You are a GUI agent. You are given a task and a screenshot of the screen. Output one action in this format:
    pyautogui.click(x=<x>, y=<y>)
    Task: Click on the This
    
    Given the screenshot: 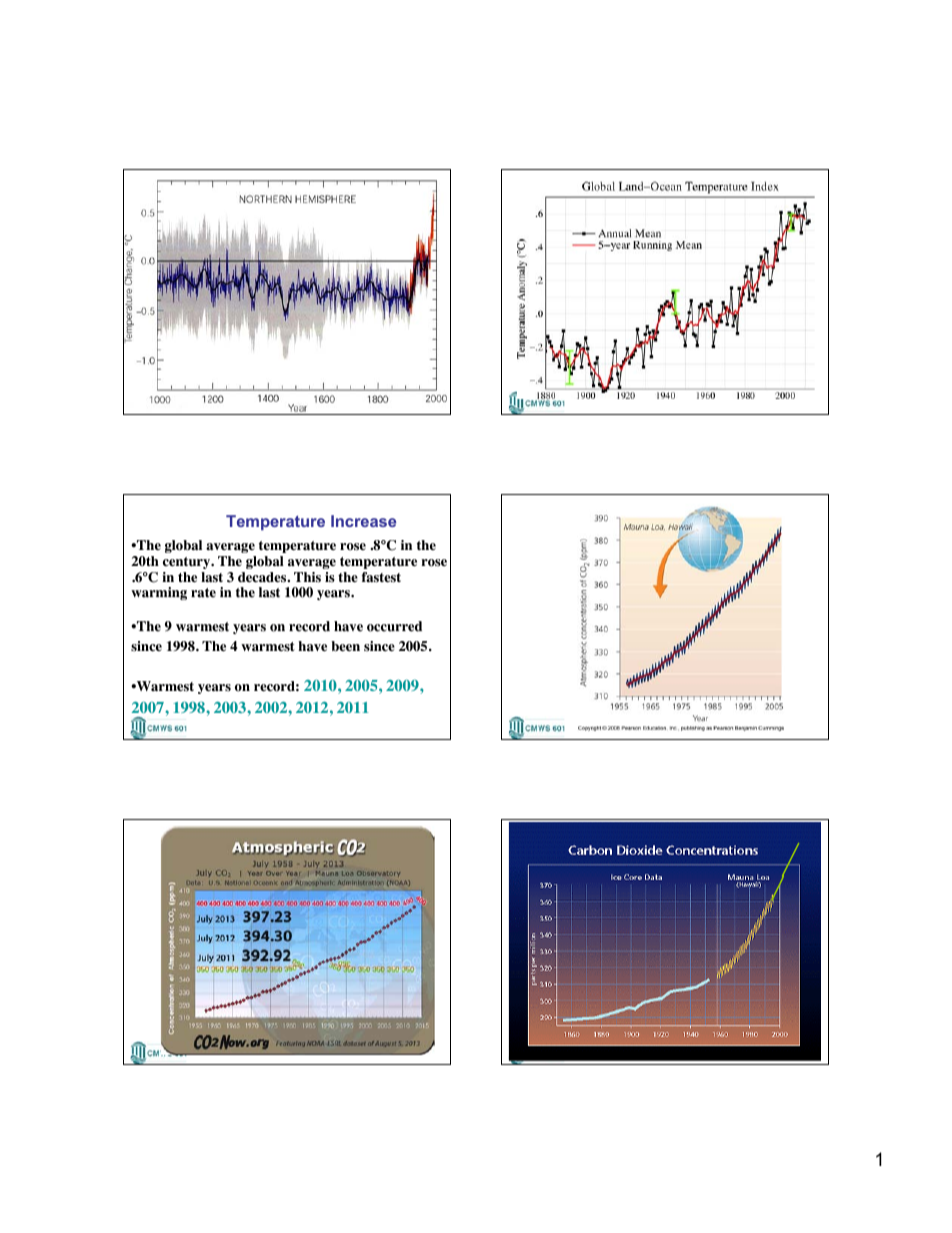 What is the action you would take?
    pyautogui.click(x=307, y=577)
